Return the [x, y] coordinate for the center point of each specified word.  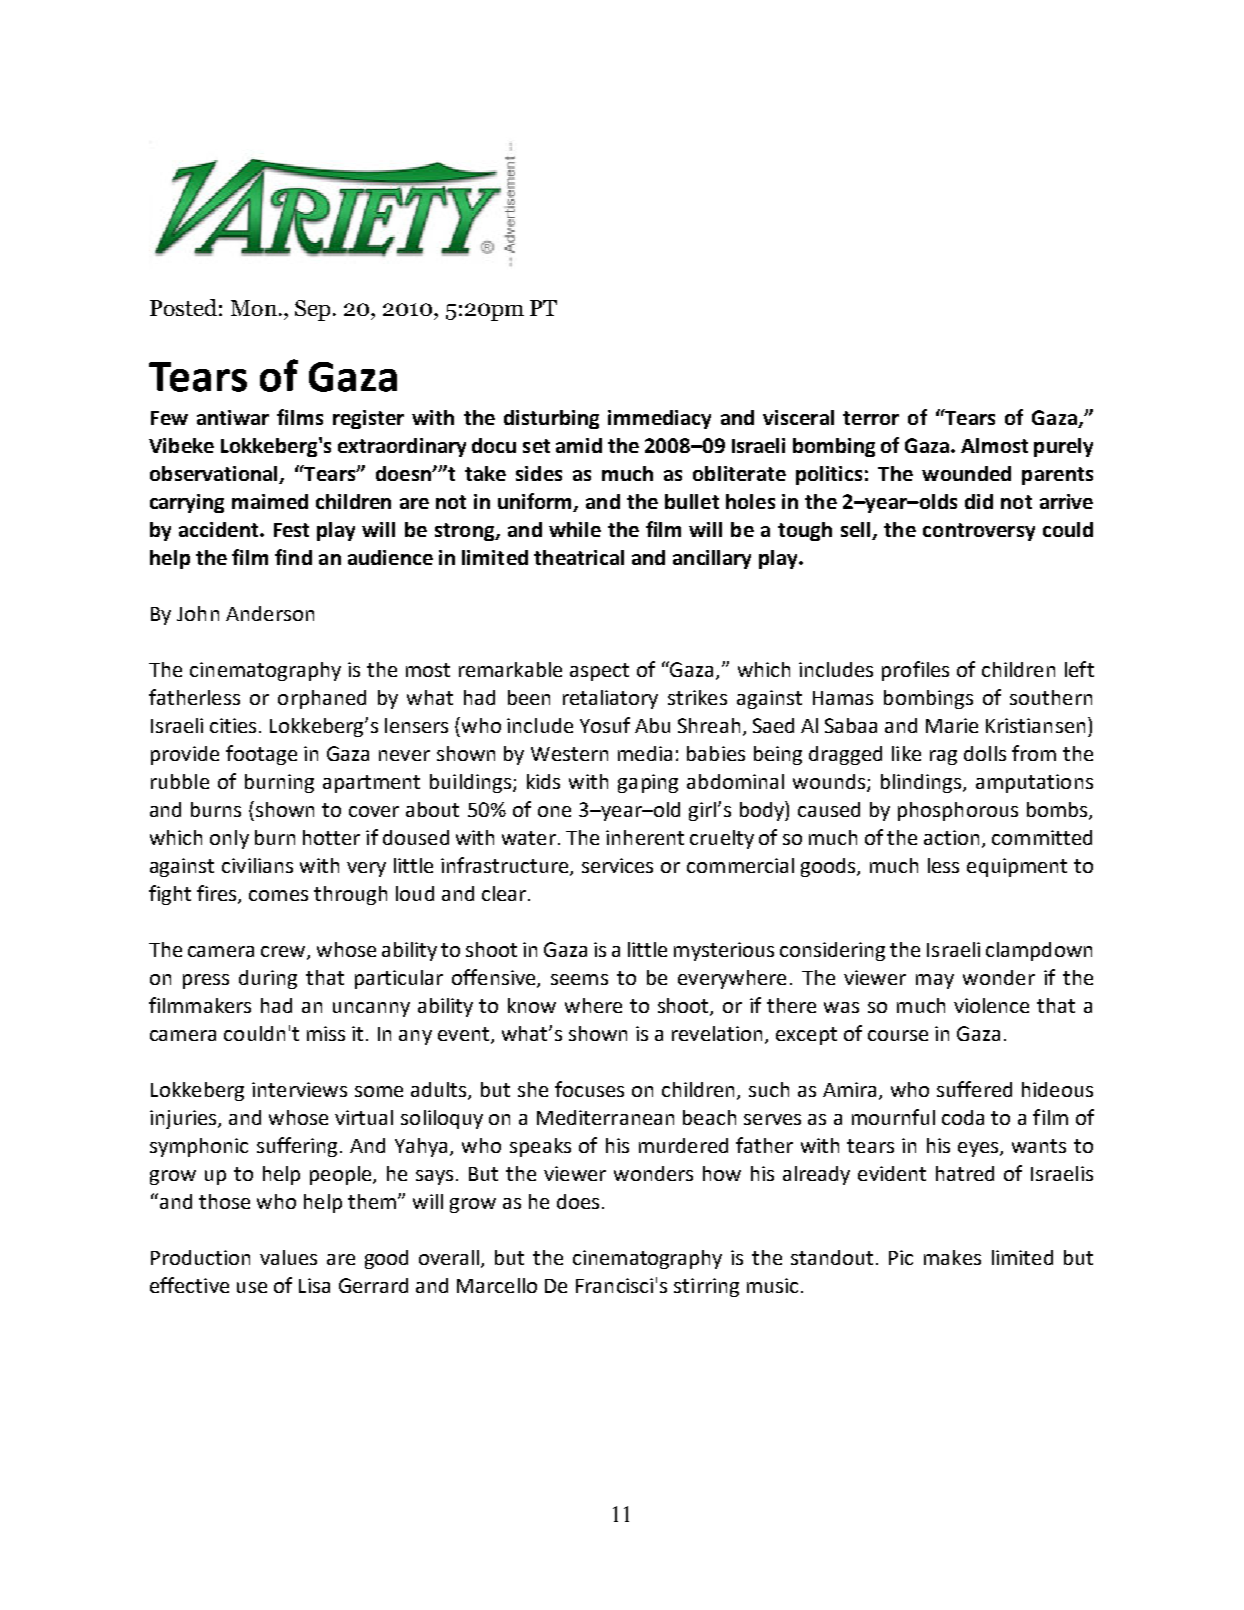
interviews [299, 1089]
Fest [291, 530]
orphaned [322, 699]
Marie [952, 725]
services [617, 865]
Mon [254, 308]
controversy [979, 532]
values [288, 1257]
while [575, 529]
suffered [974, 1089]
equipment [1017, 867]
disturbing [551, 419]
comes [278, 895]
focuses [589, 1089]
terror [871, 418]
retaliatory [610, 699]
